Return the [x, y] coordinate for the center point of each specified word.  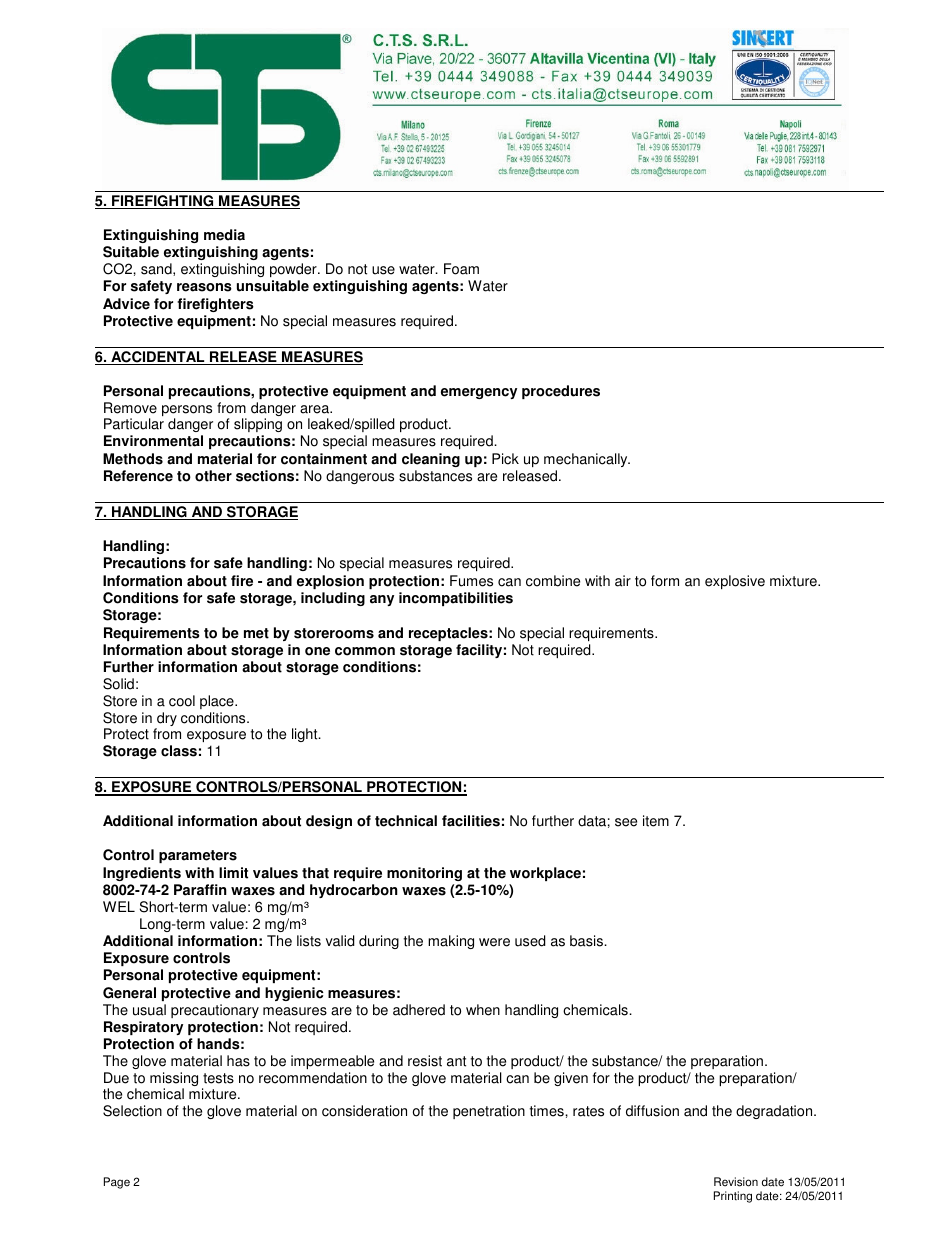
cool [182, 701]
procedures [561, 392]
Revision [736, 1182]
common [365, 651]
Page [117, 1183]
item [656, 821]
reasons [204, 287]
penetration [489, 1112]
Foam [461, 269]
